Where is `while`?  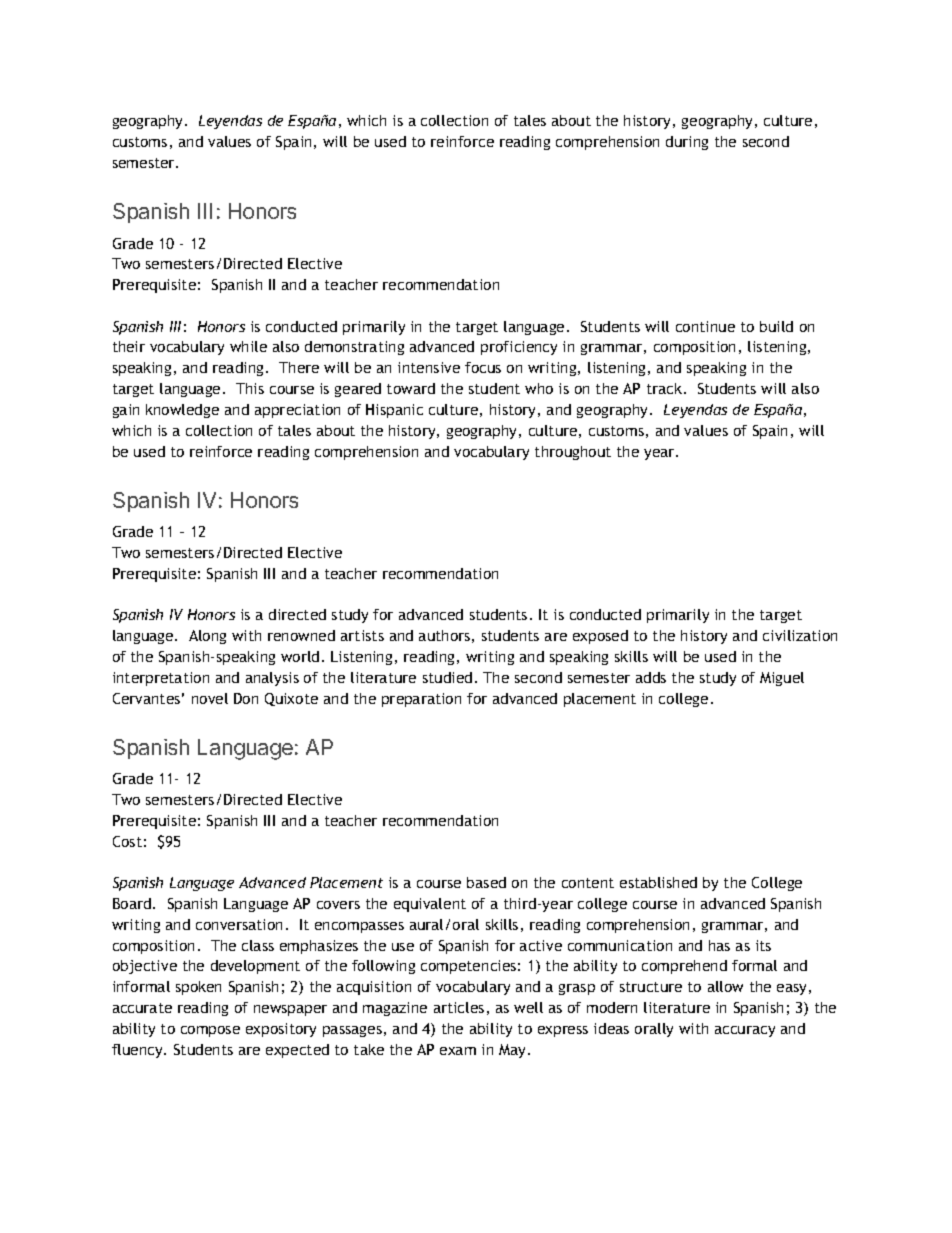
while is located at coordinates (248, 346).
